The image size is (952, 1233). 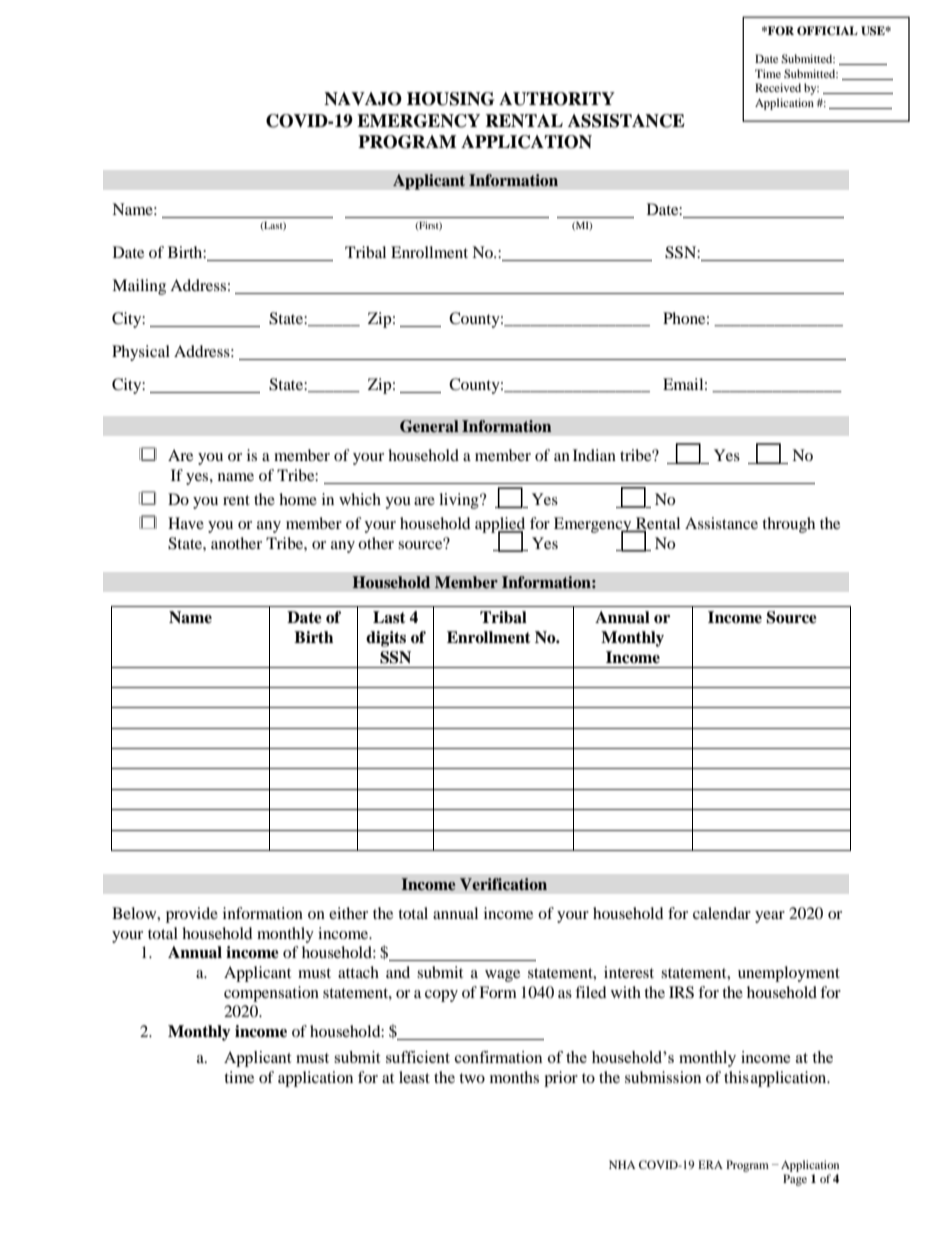 What do you see at coordinates (192, 915) in the page?
I see `provide` at bounding box center [192, 915].
